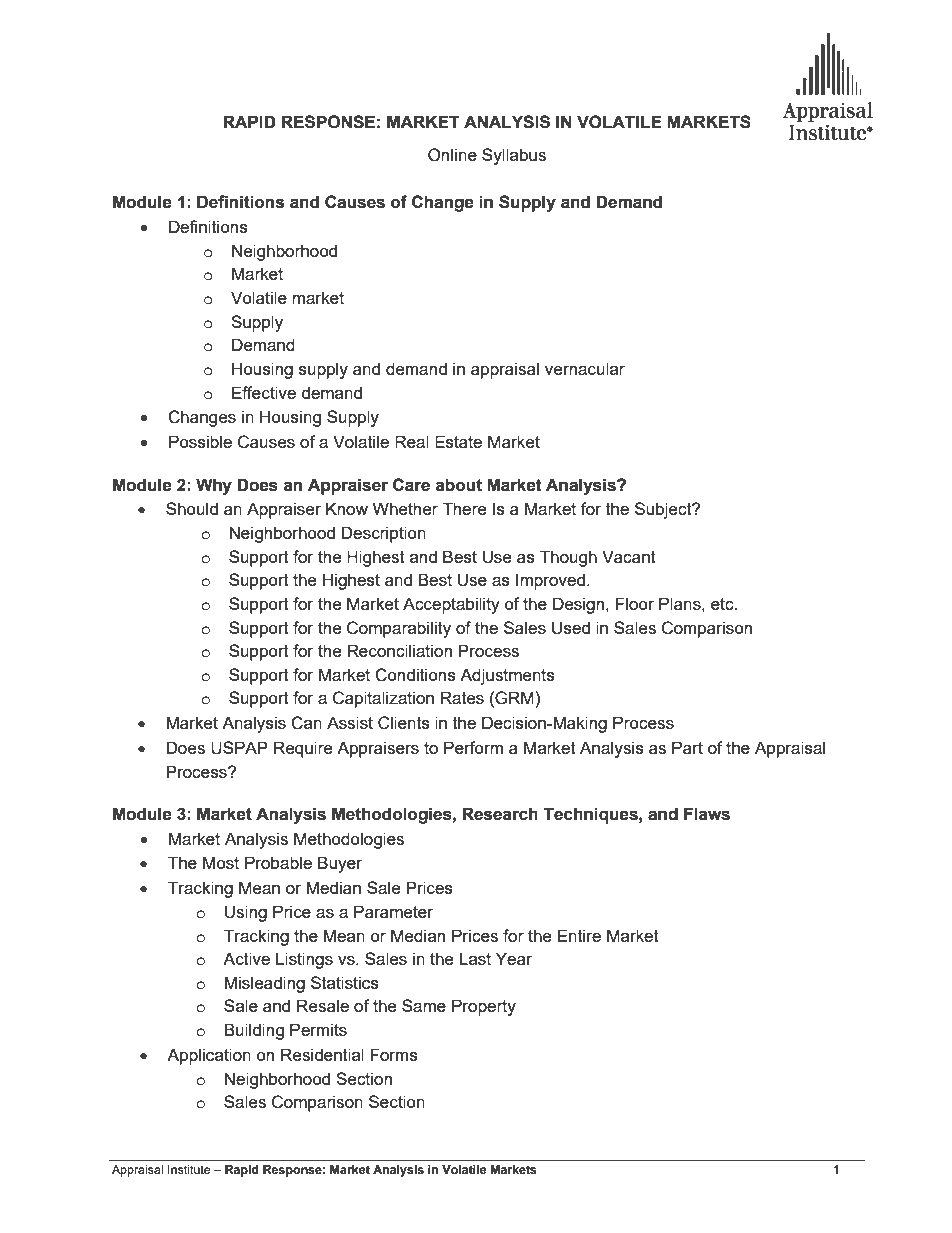 This screenshot has height=1233, width=952. I want to click on Last, so click(475, 958).
